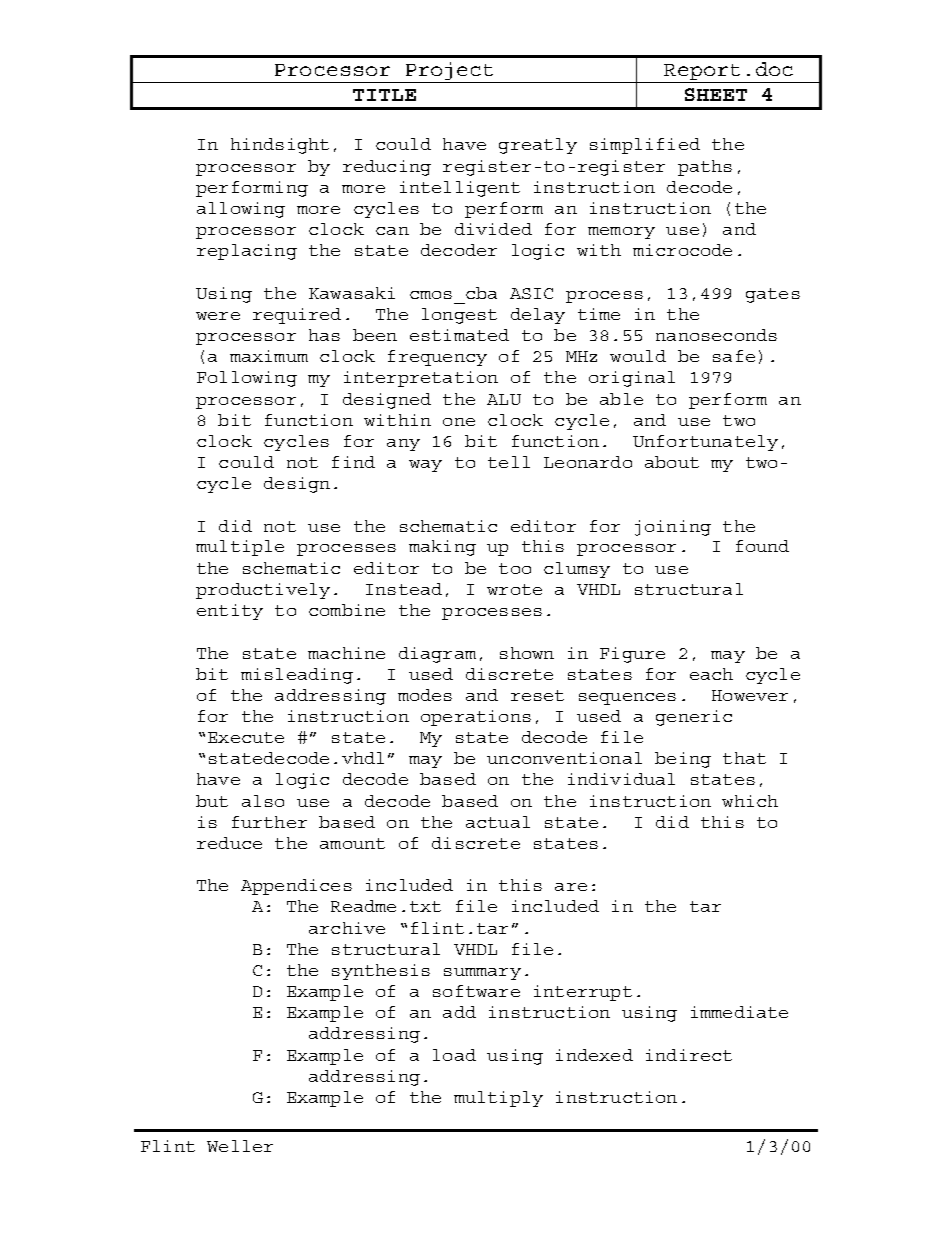 The height and width of the image is (1233, 952). Describe the element at coordinates (449, 72) in the image. I see `Project` at that location.
